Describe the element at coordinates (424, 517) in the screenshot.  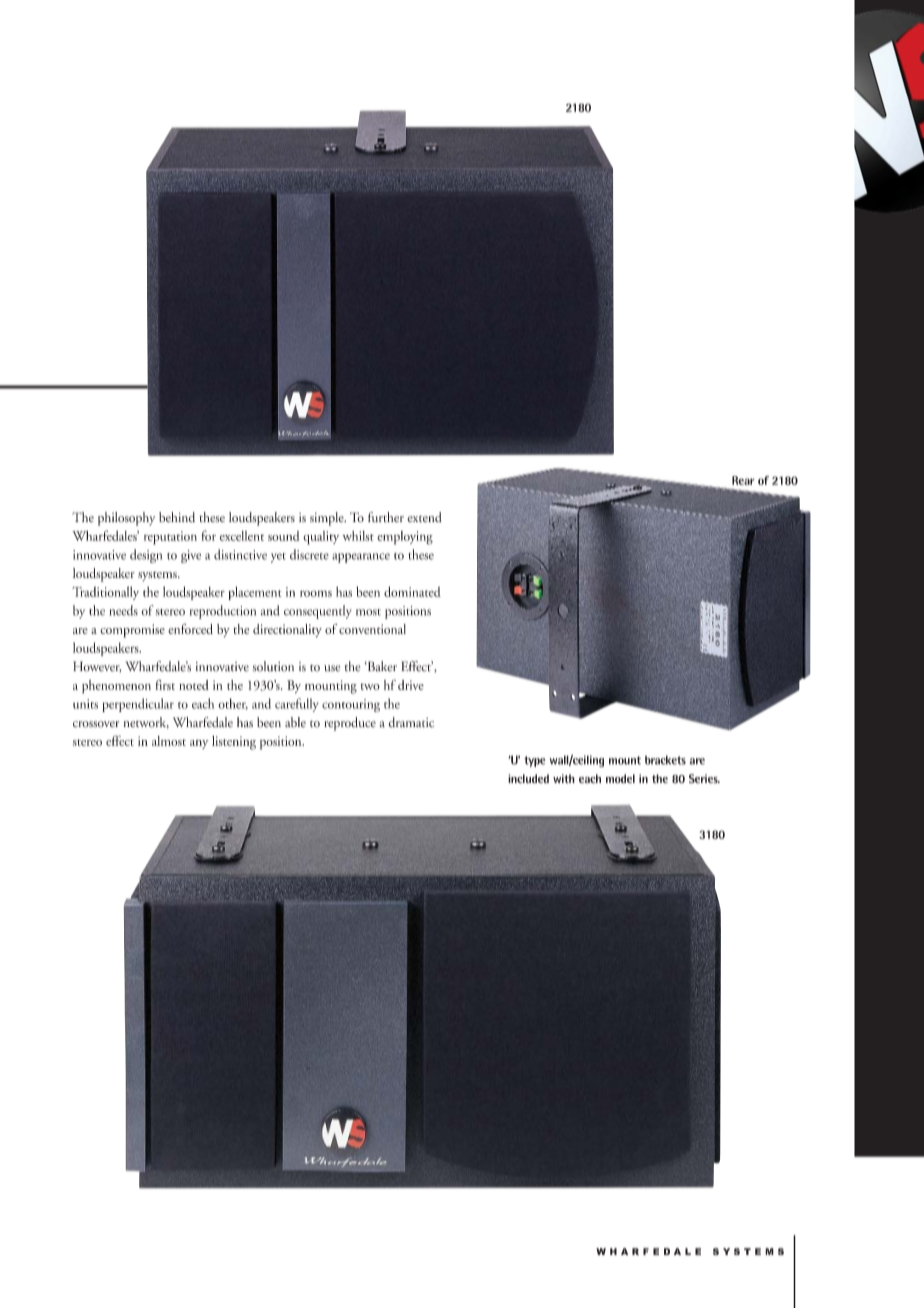
I see `extend` at that location.
